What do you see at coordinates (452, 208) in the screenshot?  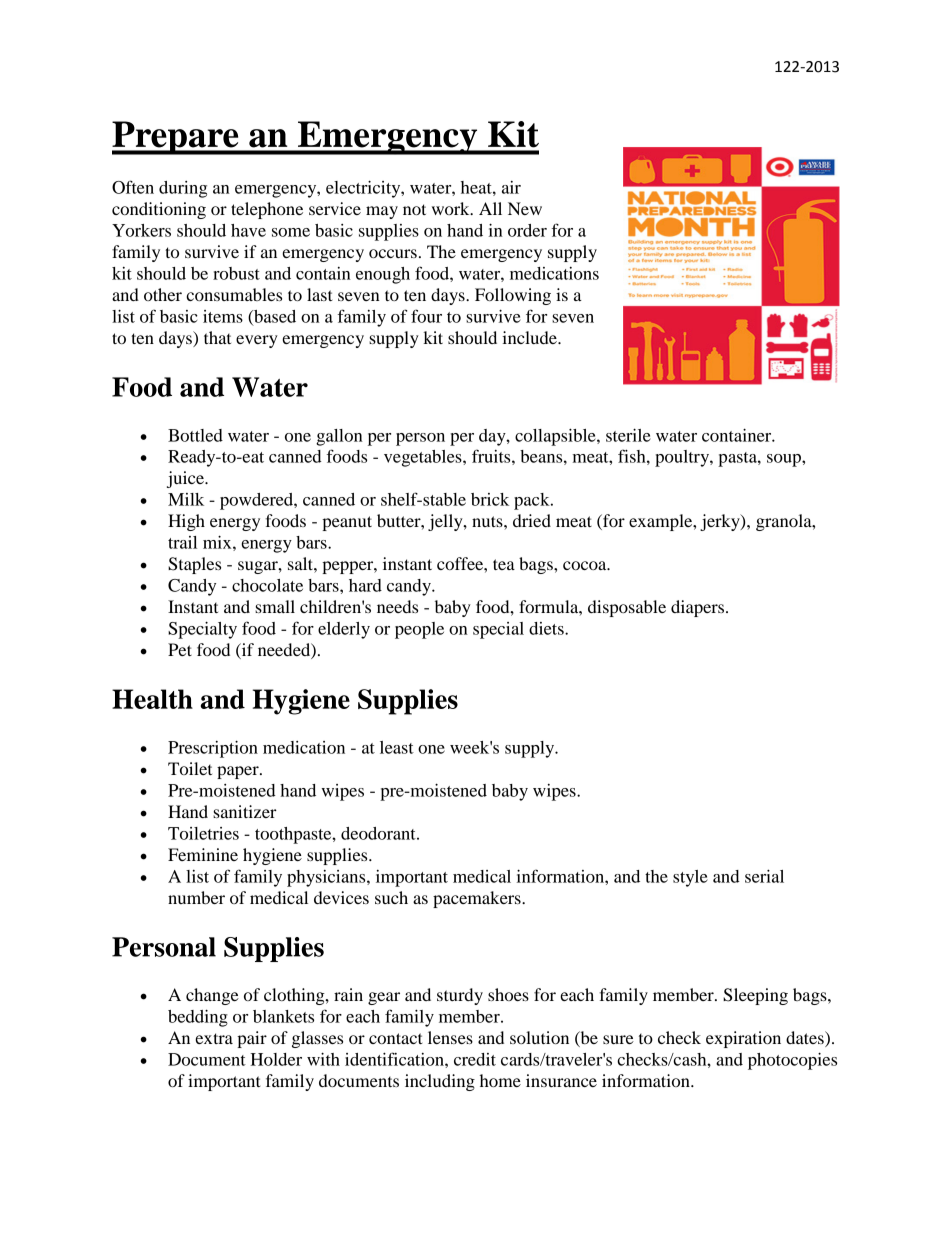 I see `work` at bounding box center [452, 208].
